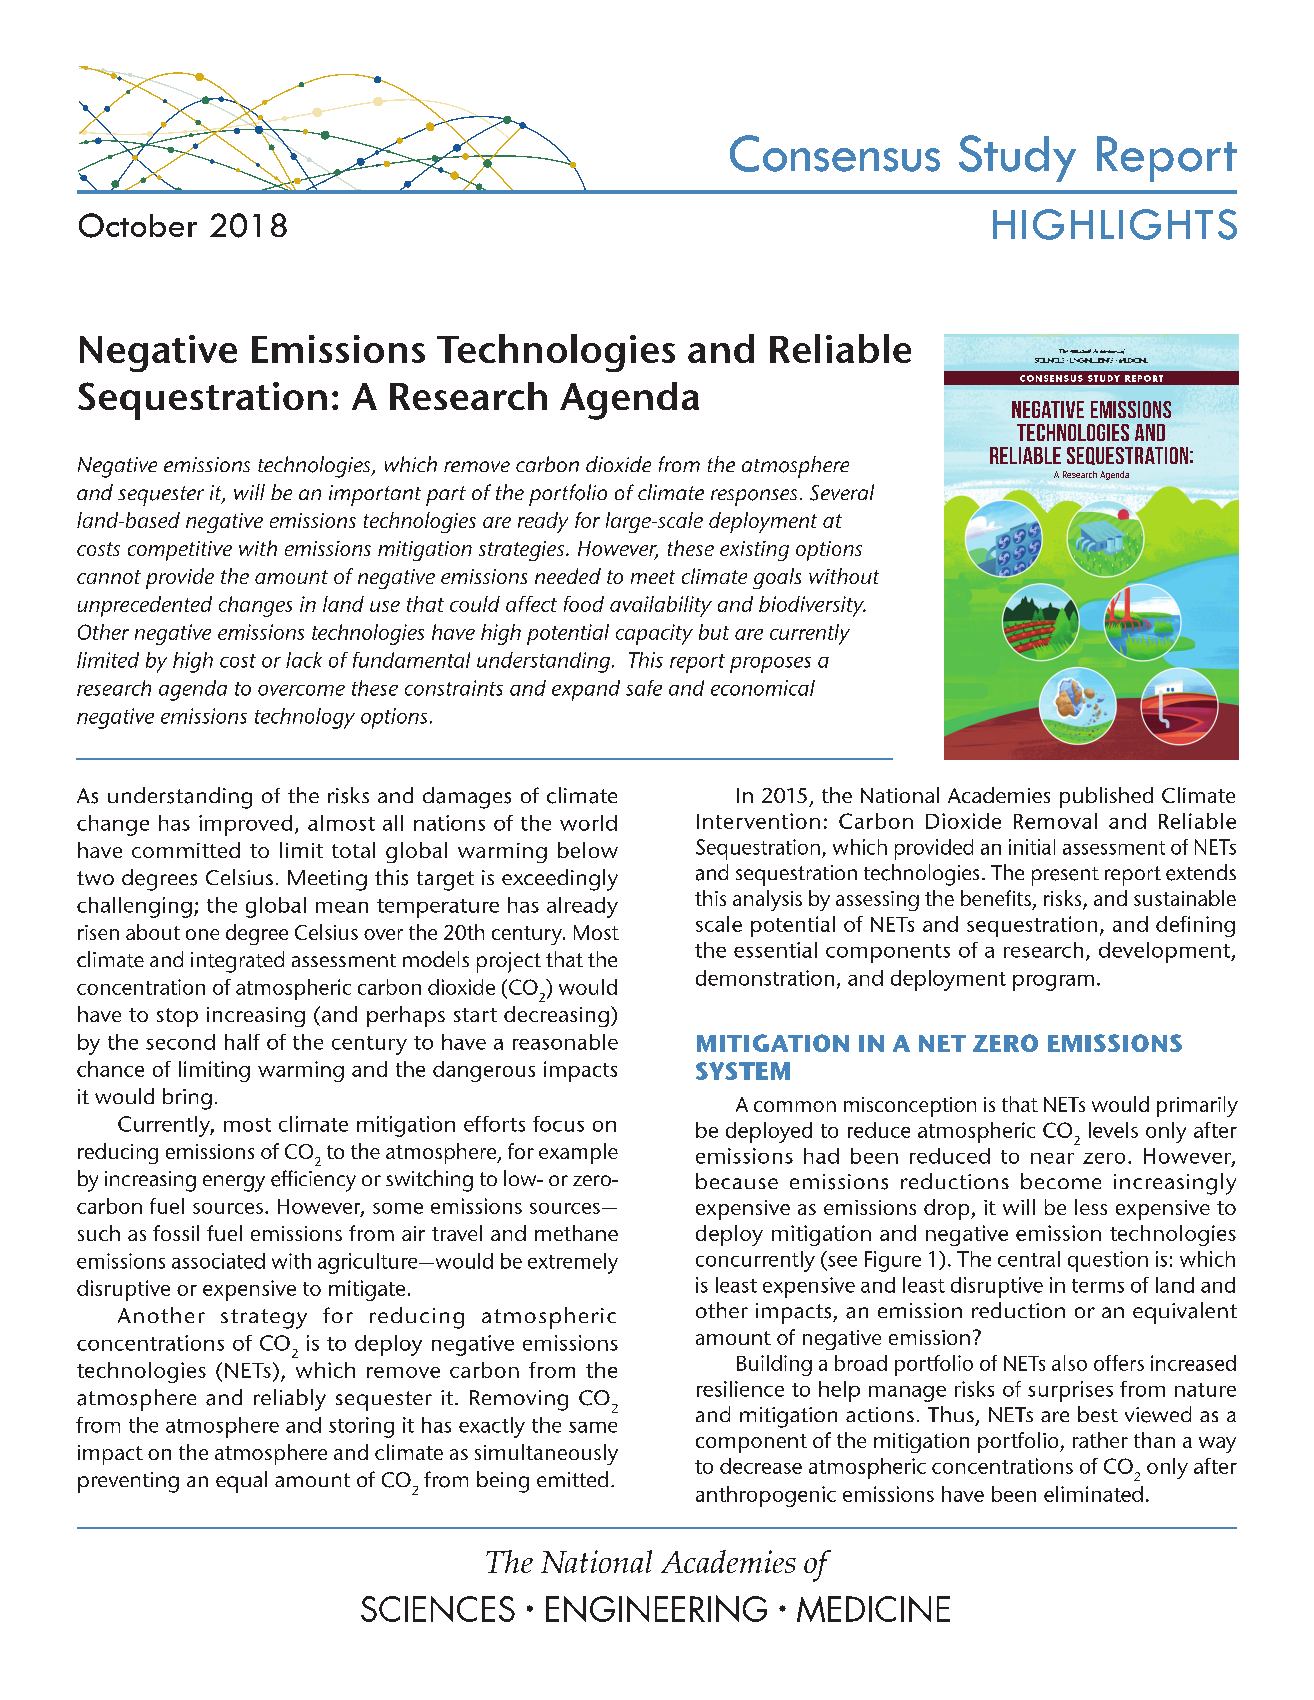 The width and height of the page is (1314, 1700). What do you see at coordinates (234, 1183) in the page?
I see `energy` at bounding box center [234, 1183].
